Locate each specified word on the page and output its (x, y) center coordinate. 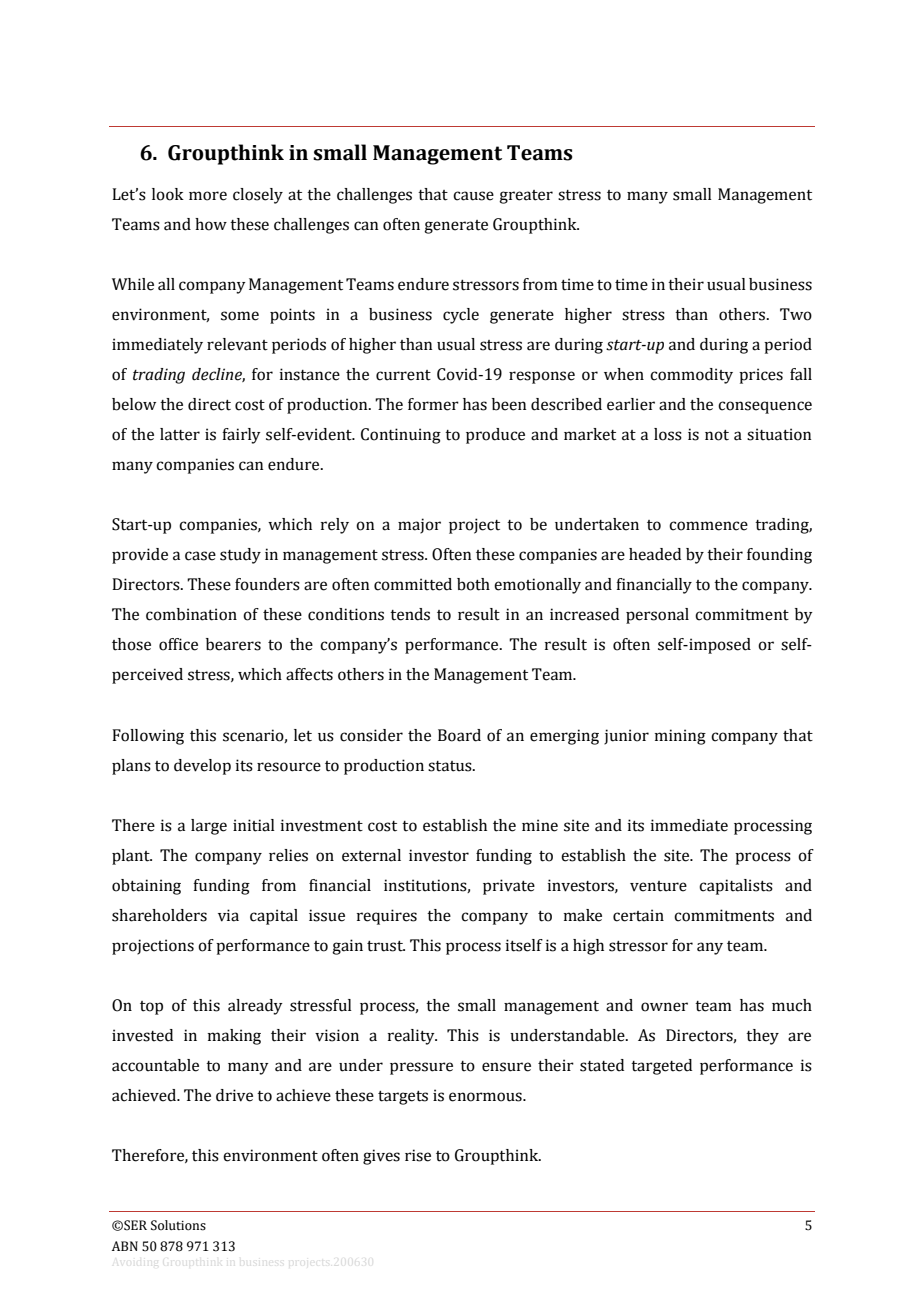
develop (202, 767)
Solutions (178, 1225)
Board (459, 735)
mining (680, 737)
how (211, 224)
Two (796, 314)
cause (473, 196)
